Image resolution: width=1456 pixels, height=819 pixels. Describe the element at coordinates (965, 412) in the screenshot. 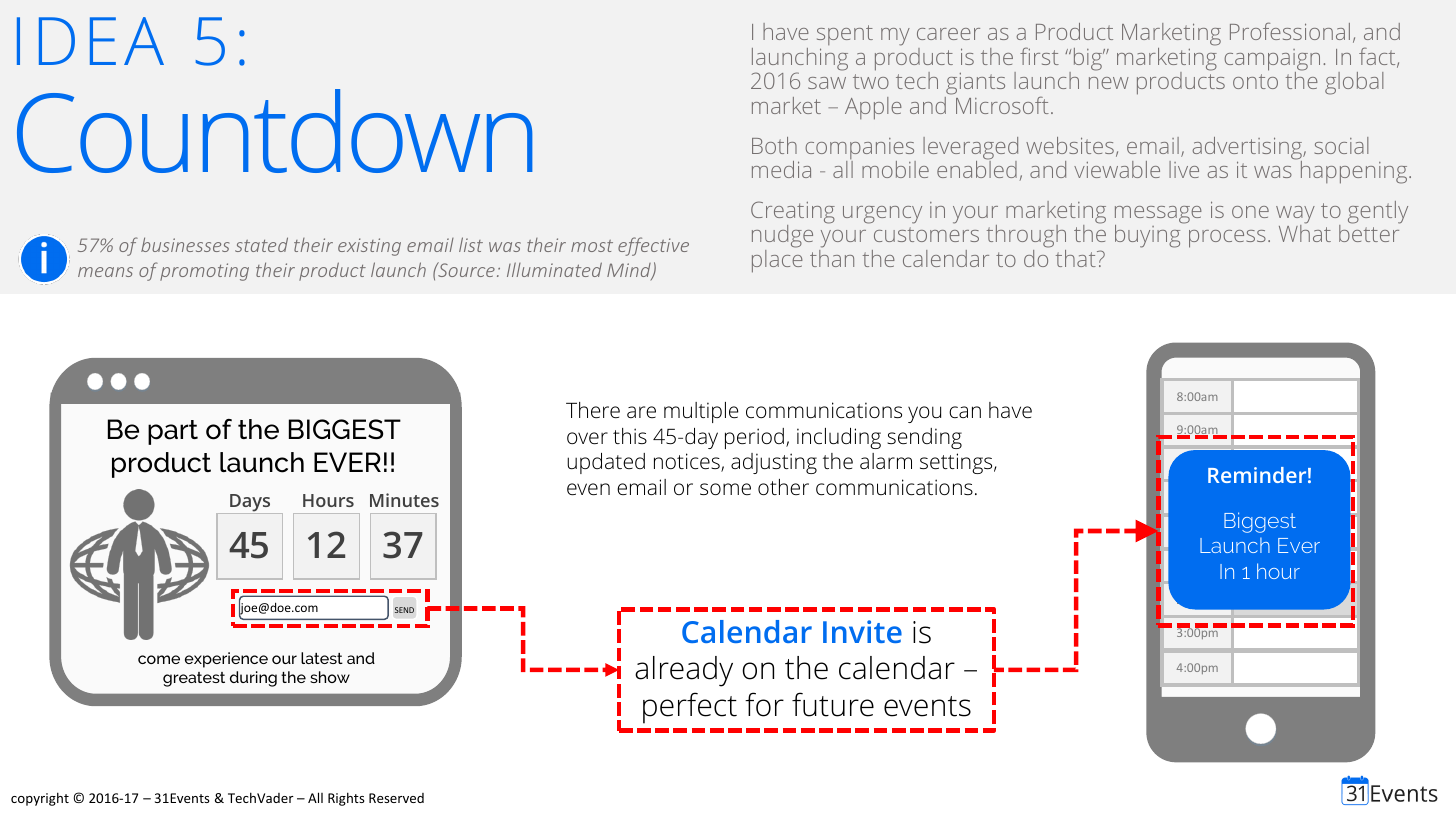

I see `can` at that location.
